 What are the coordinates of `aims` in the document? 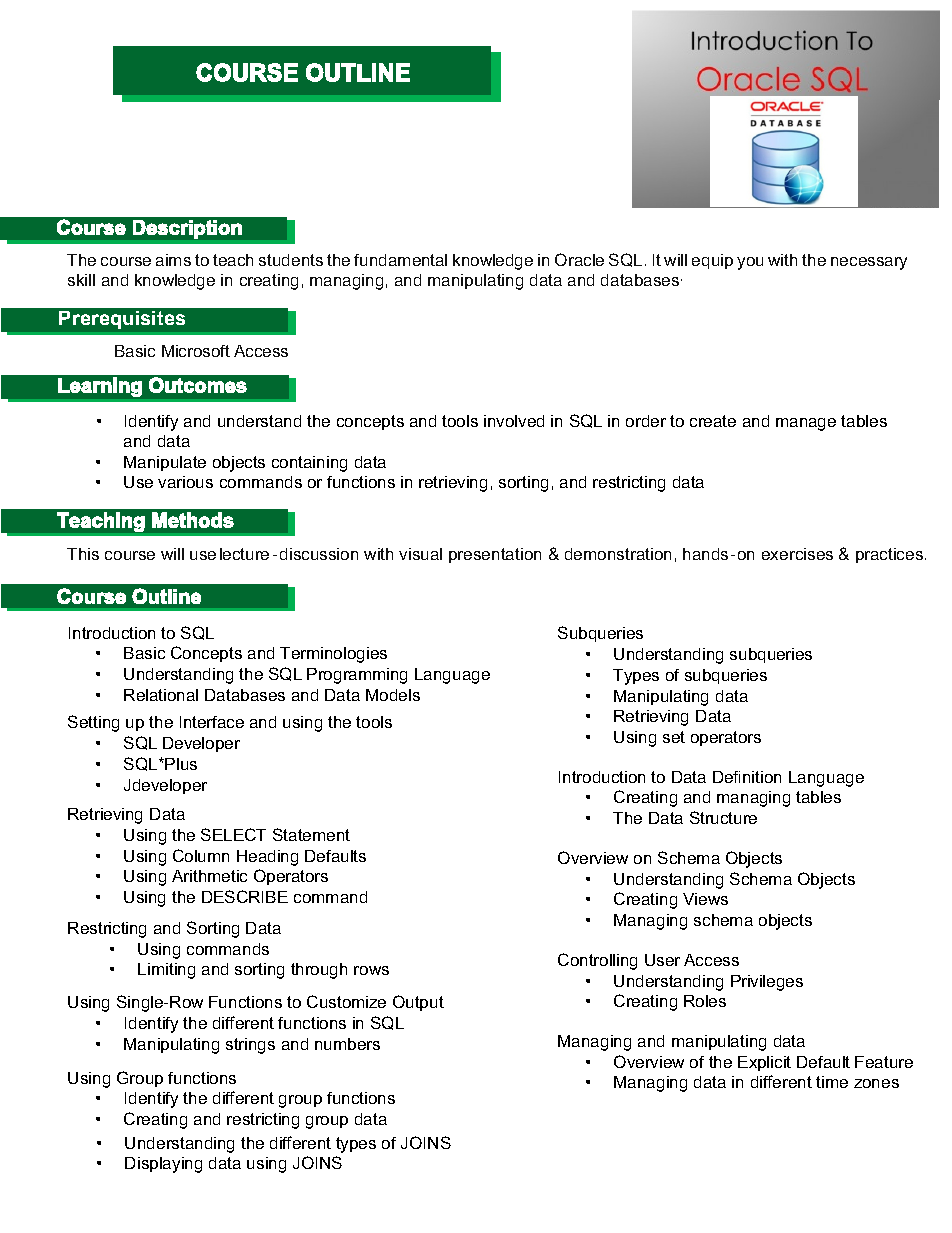 It's located at (173, 260).
